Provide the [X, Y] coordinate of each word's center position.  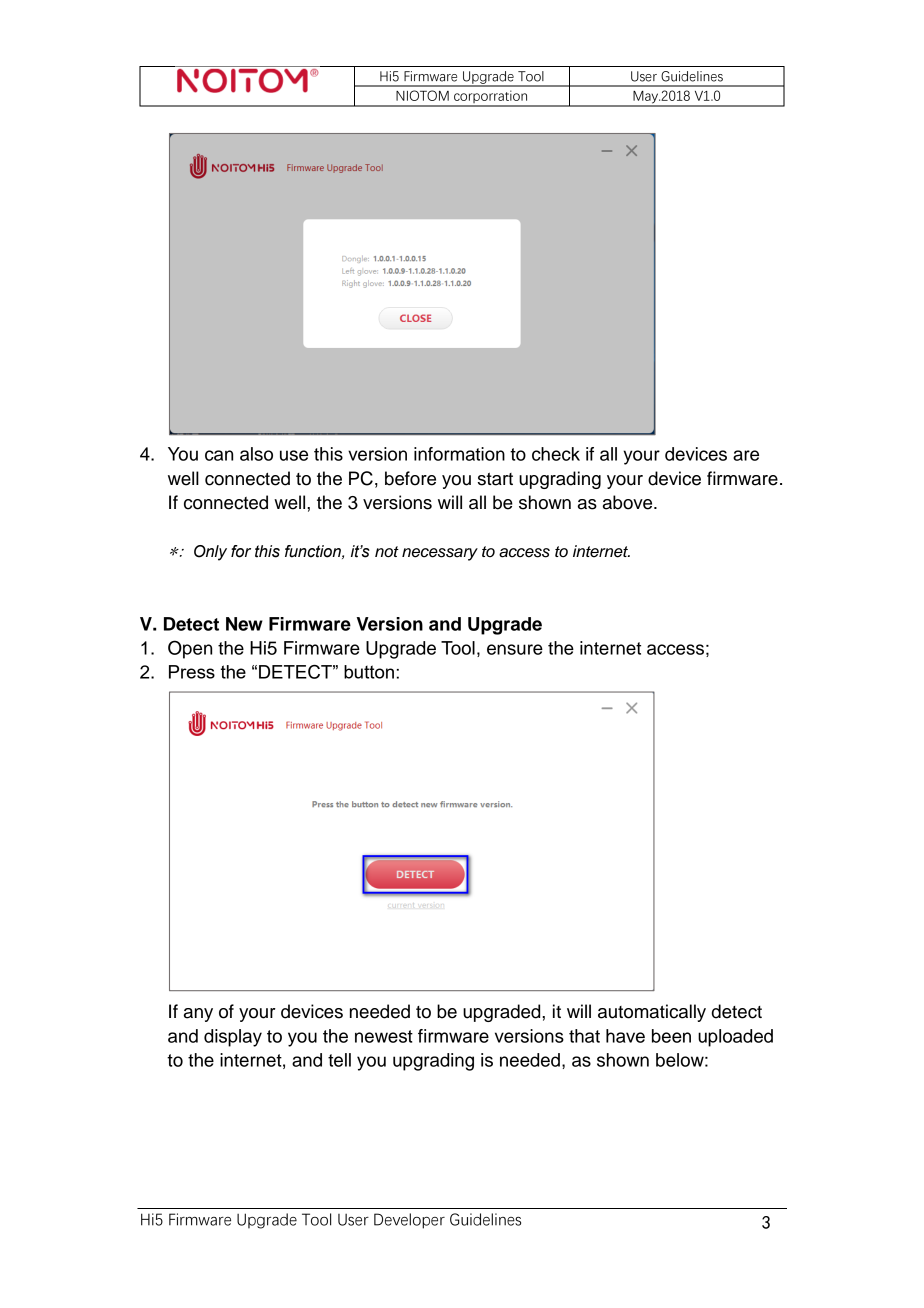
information [459, 454]
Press [192, 672]
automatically [652, 1013]
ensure [515, 649]
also [256, 454]
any [198, 1015]
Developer [409, 1221]
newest [384, 1036]
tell [339, 1060]
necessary [440, 554]
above [629, 502]
